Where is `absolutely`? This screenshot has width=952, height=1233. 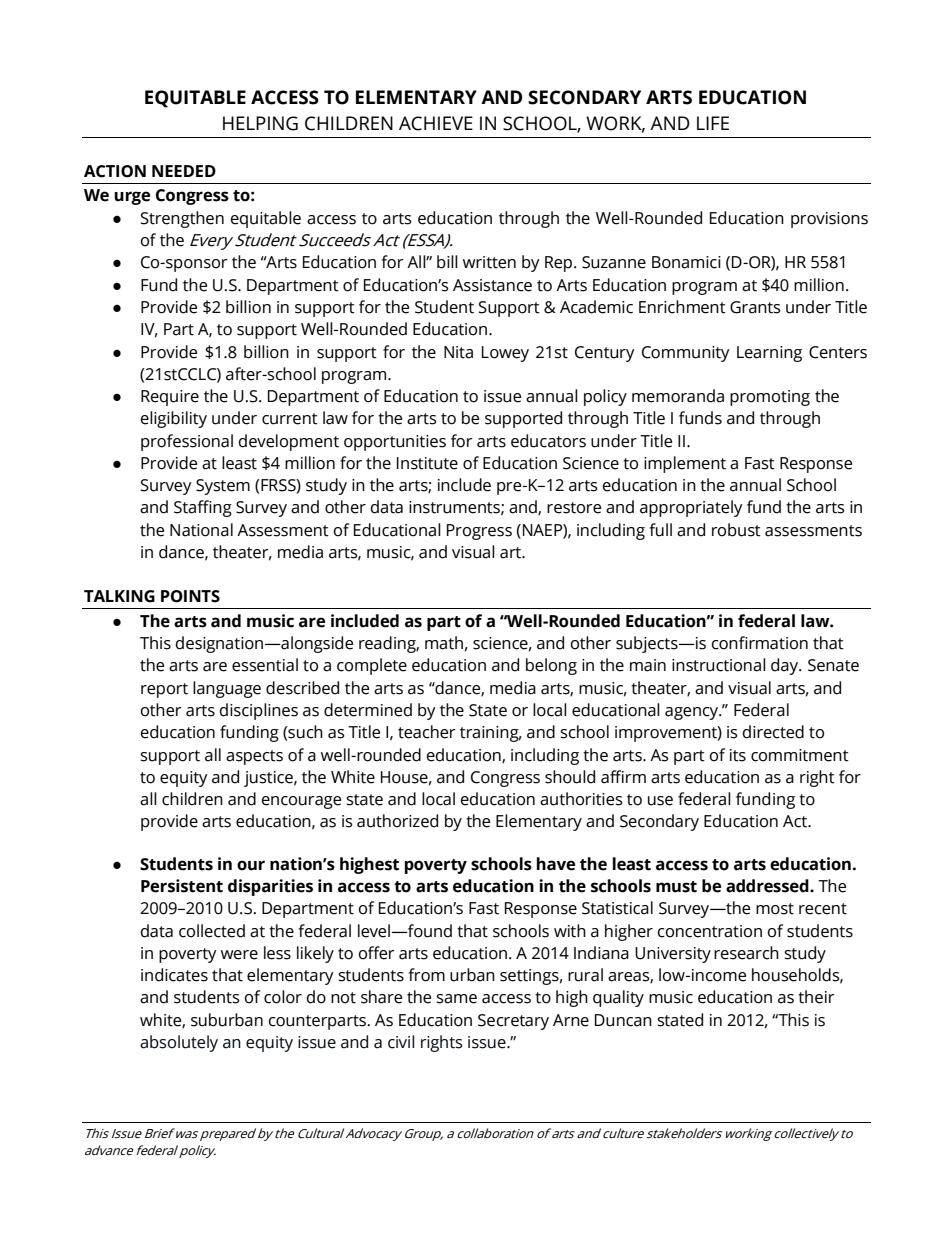
absolutely is located at coordinates (179, 1043).
